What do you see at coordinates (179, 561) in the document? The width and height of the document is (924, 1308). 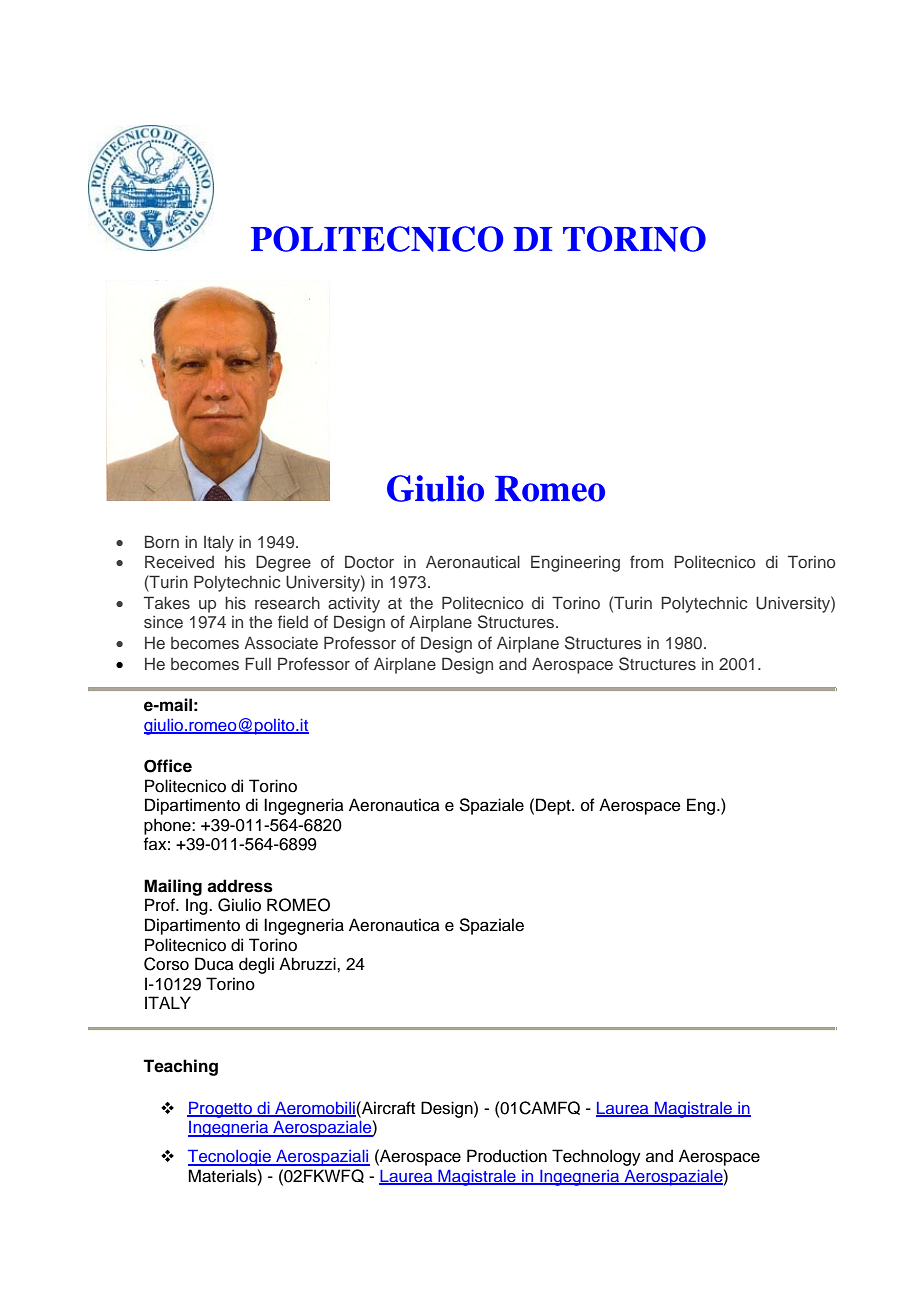 I see `Received` at bounding box center [179, 561].
